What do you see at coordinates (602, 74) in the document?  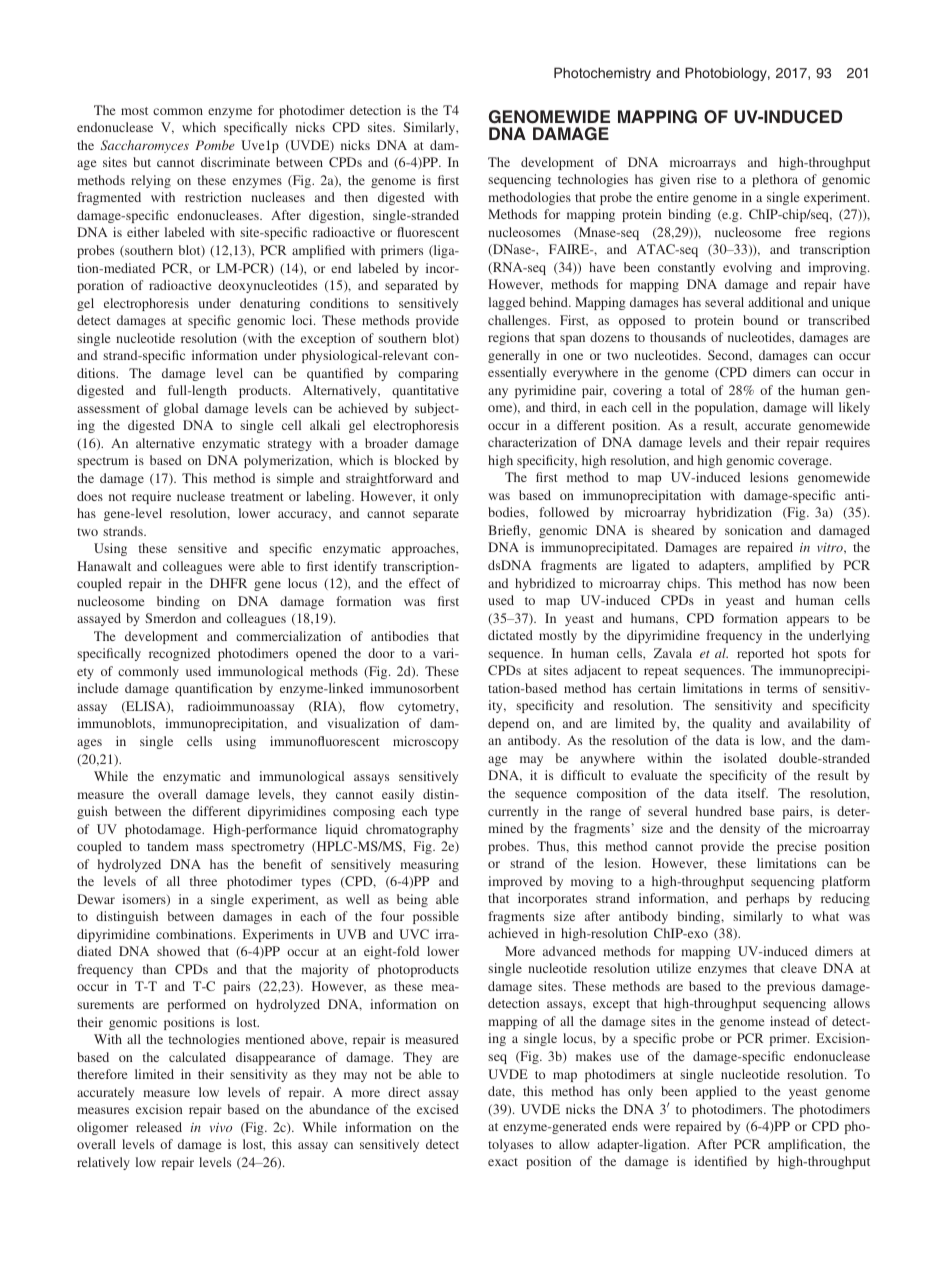 I see `Photochemistry` at bounding box center [602, 74].
